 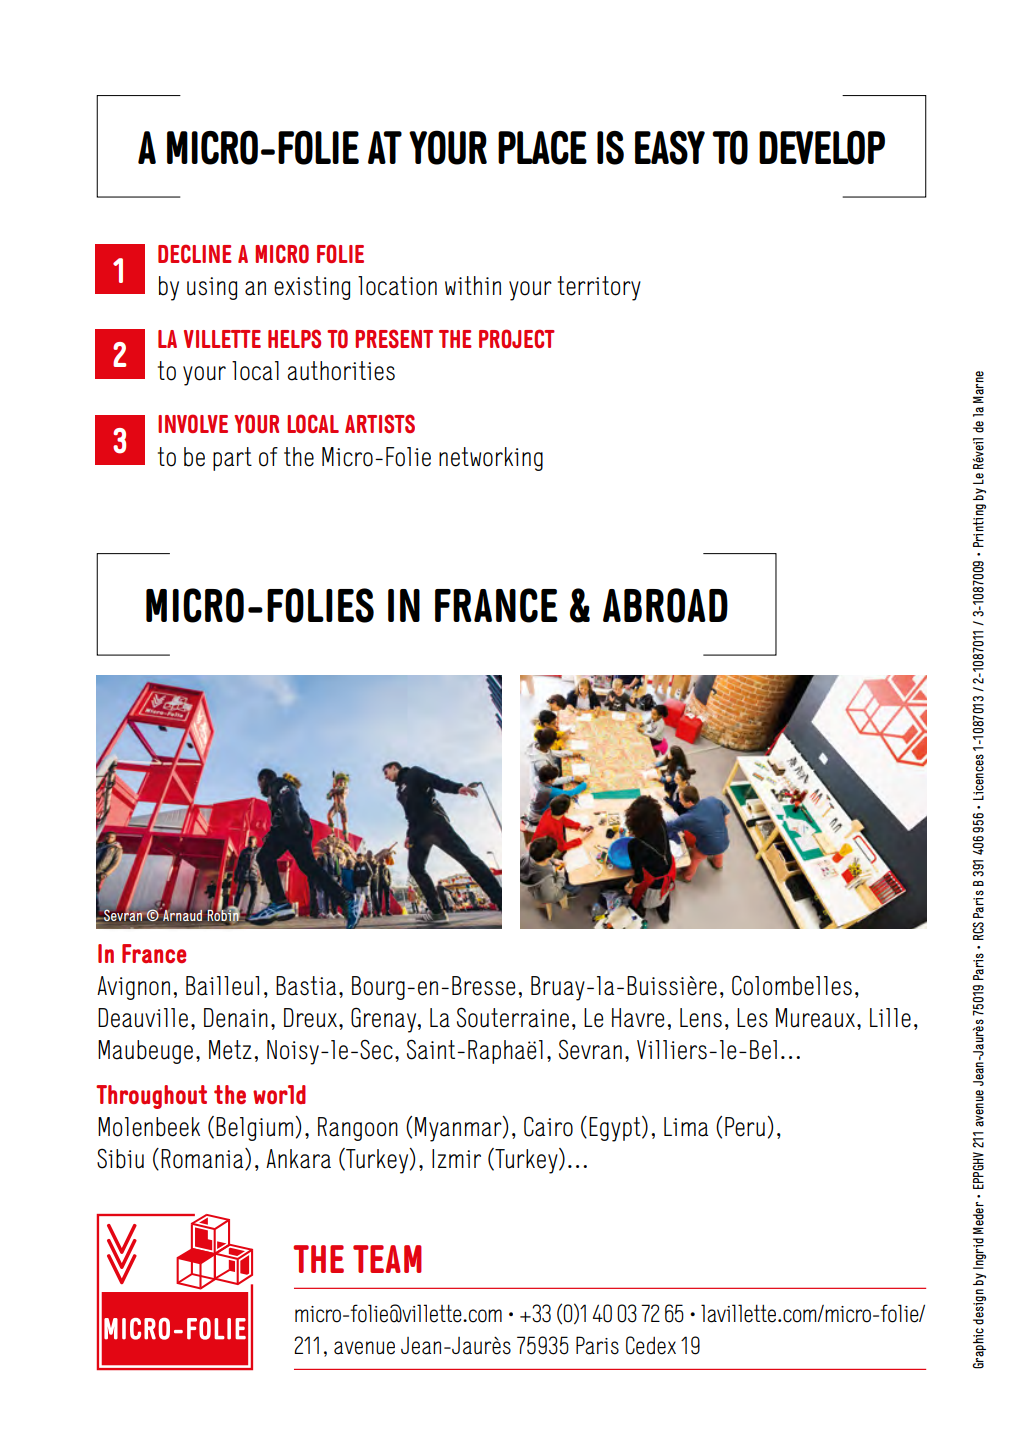 I want to click on PLACE, so click(x=542, y=148).
